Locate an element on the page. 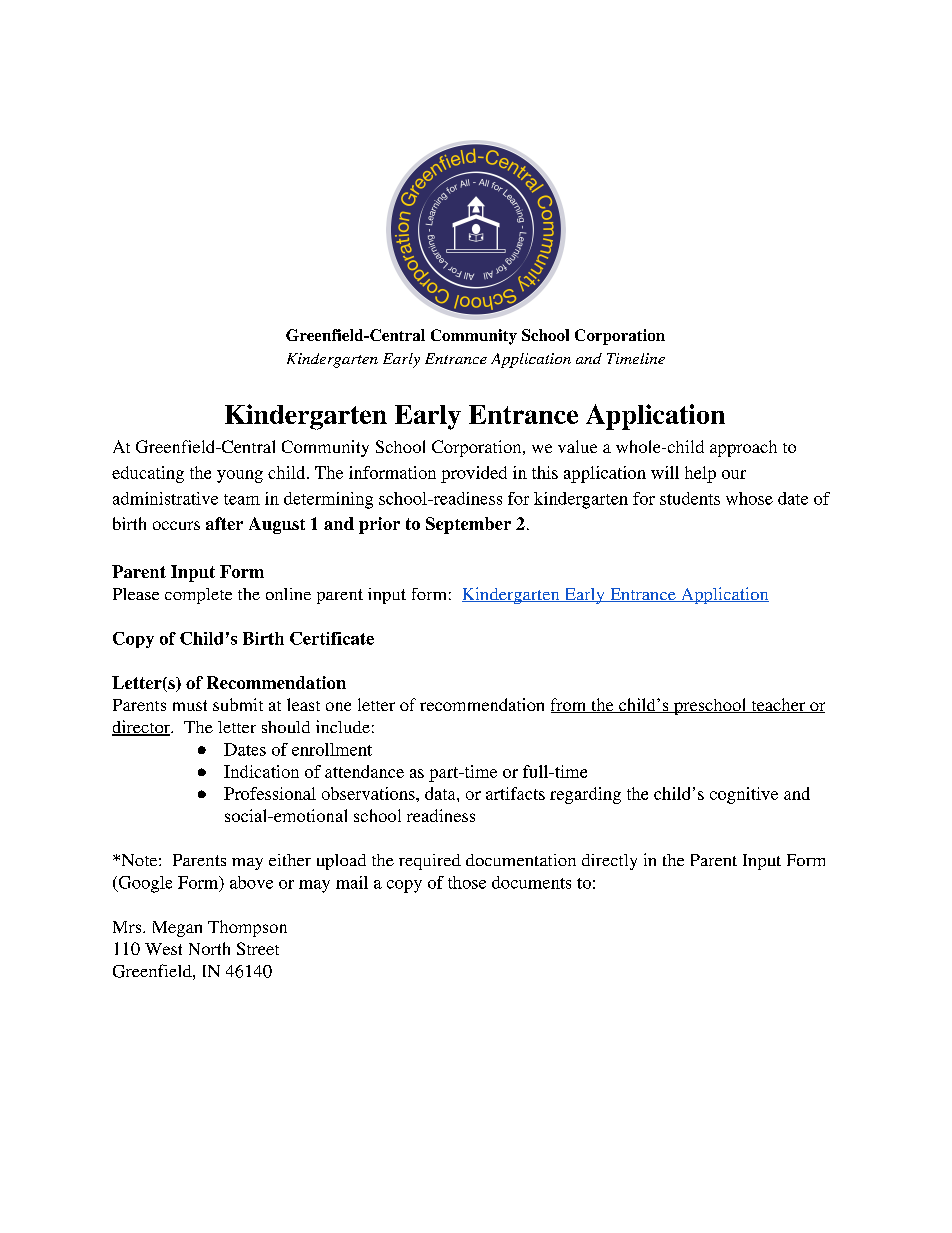  students is located at coordinates (690, 498).
